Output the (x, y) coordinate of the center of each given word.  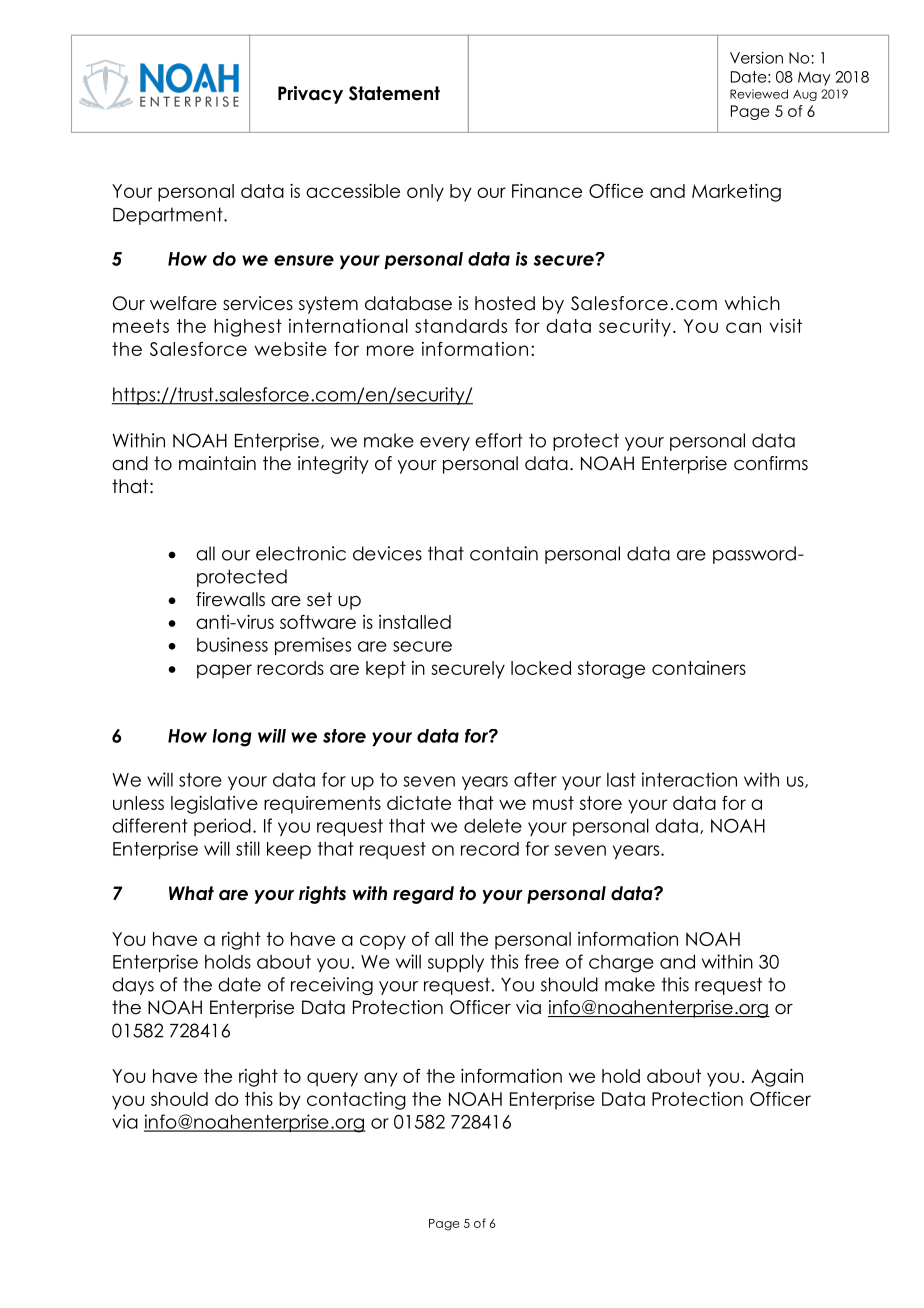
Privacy (310, 95)
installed (415, 622)
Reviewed (759, 94)
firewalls (230, 599)
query (332, 1079)
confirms (771, 463)
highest (248, 328)
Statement (394, 93)
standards (461, 326)
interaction (689, 779)
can (743, 327)
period (222, 827)
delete (493, 825)
